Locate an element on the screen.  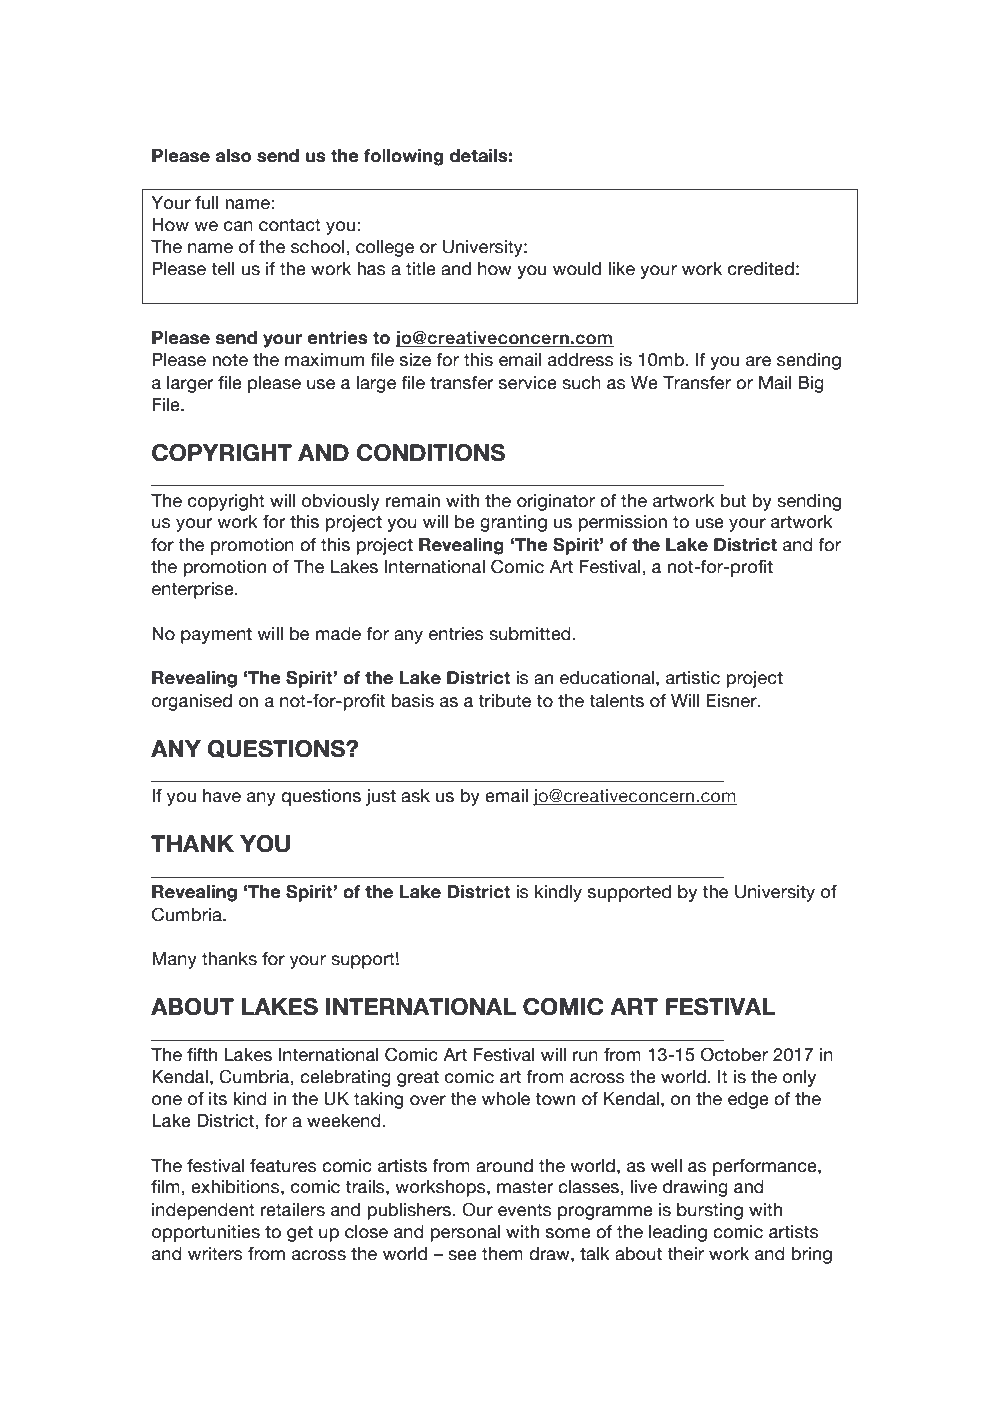
credited is located at coordinates (761, 269).
